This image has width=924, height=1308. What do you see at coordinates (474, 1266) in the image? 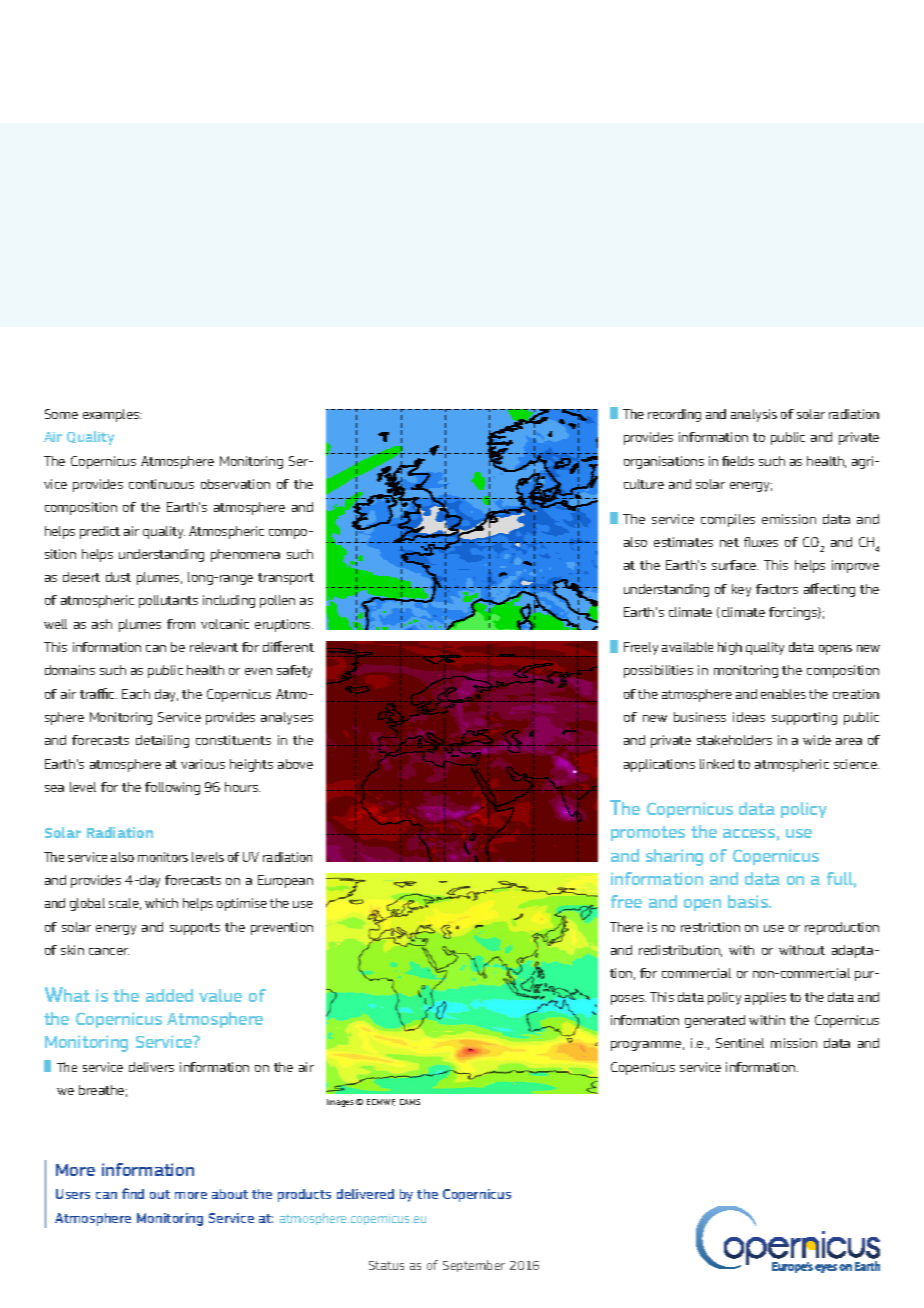
I see `September` at bounding box center [474, 1266].
